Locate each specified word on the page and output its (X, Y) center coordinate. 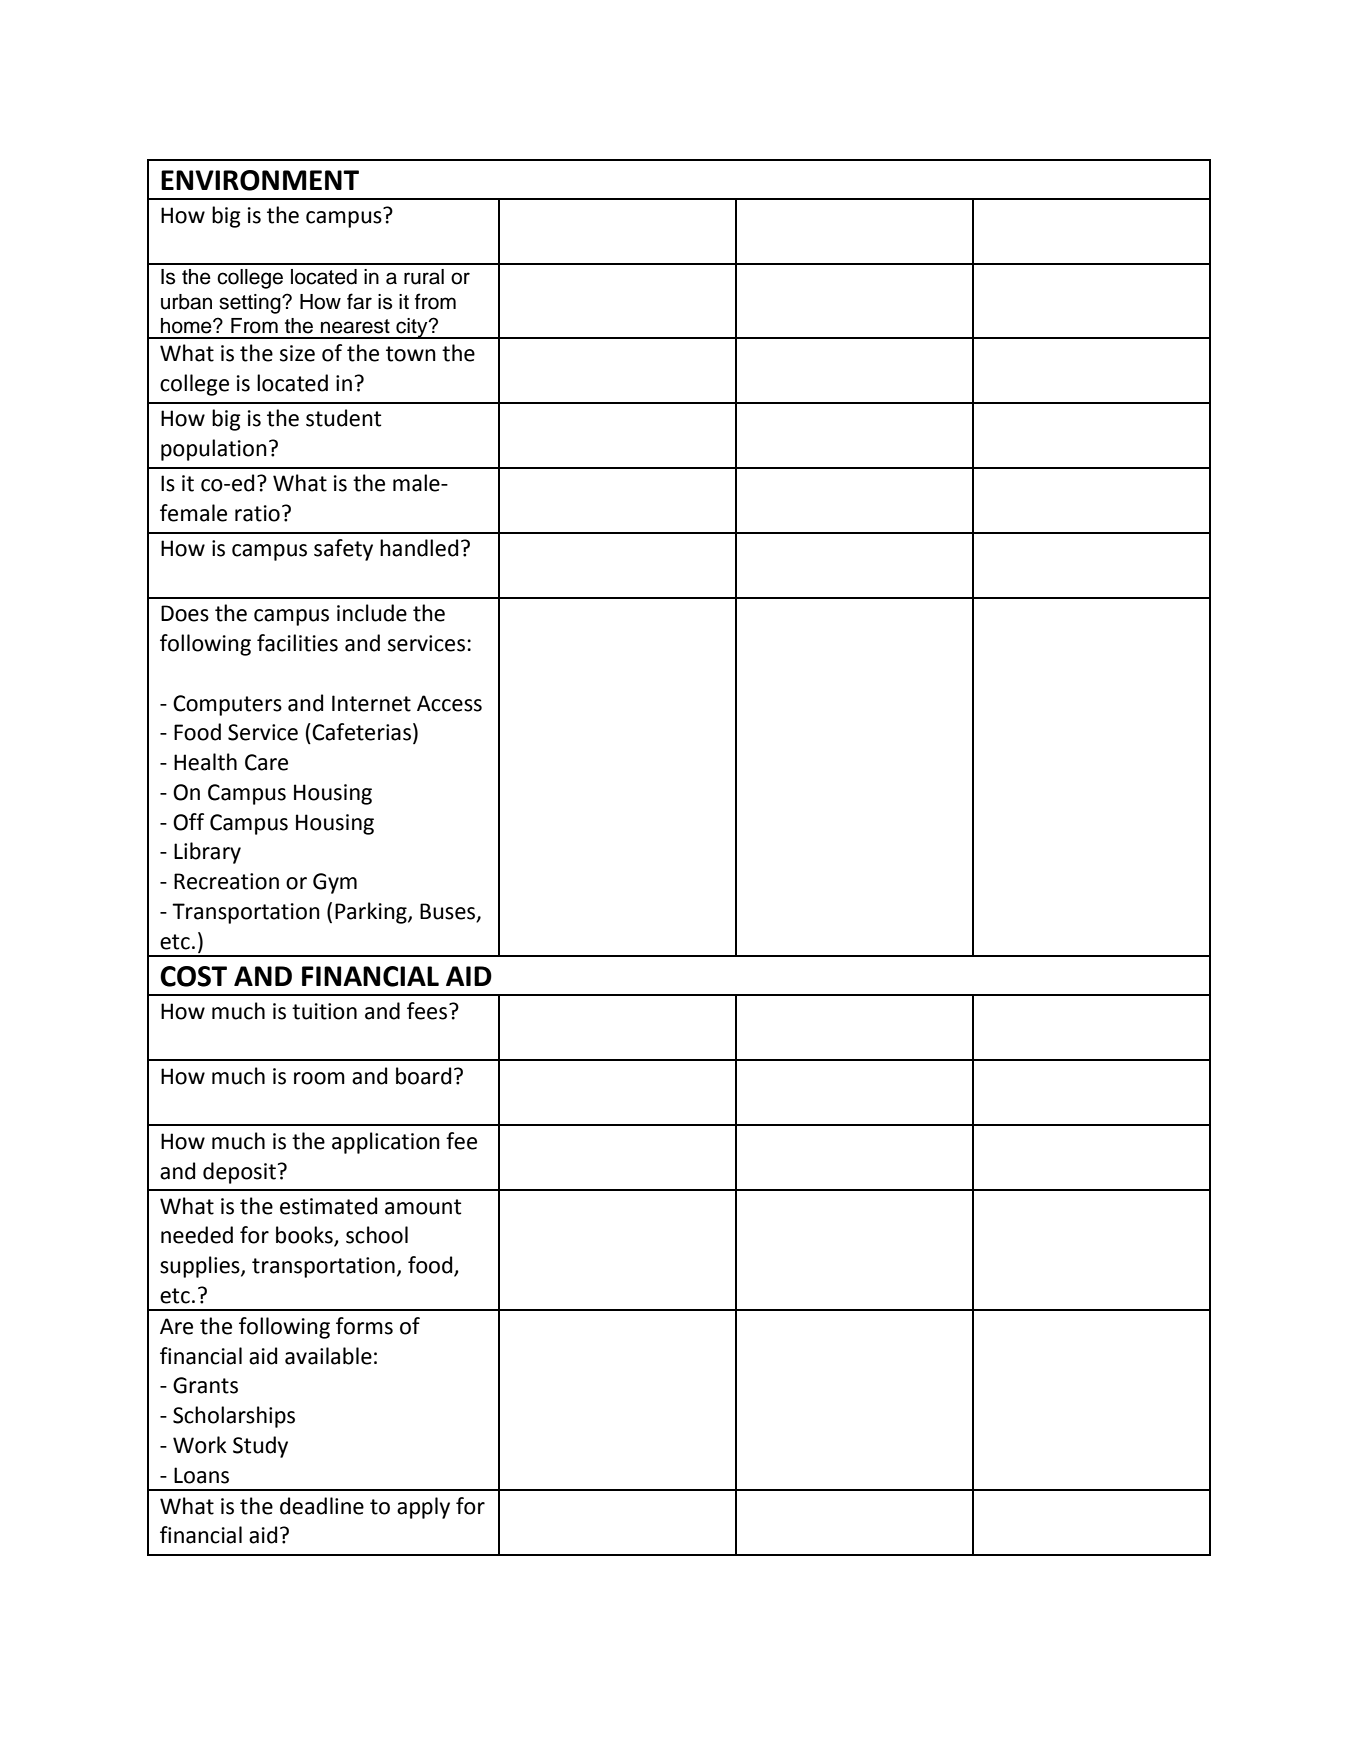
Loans (201, 1475)
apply (423, 1508)
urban (186, 302)
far (359, 301)
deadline (322, 1506)
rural (424, 277)
